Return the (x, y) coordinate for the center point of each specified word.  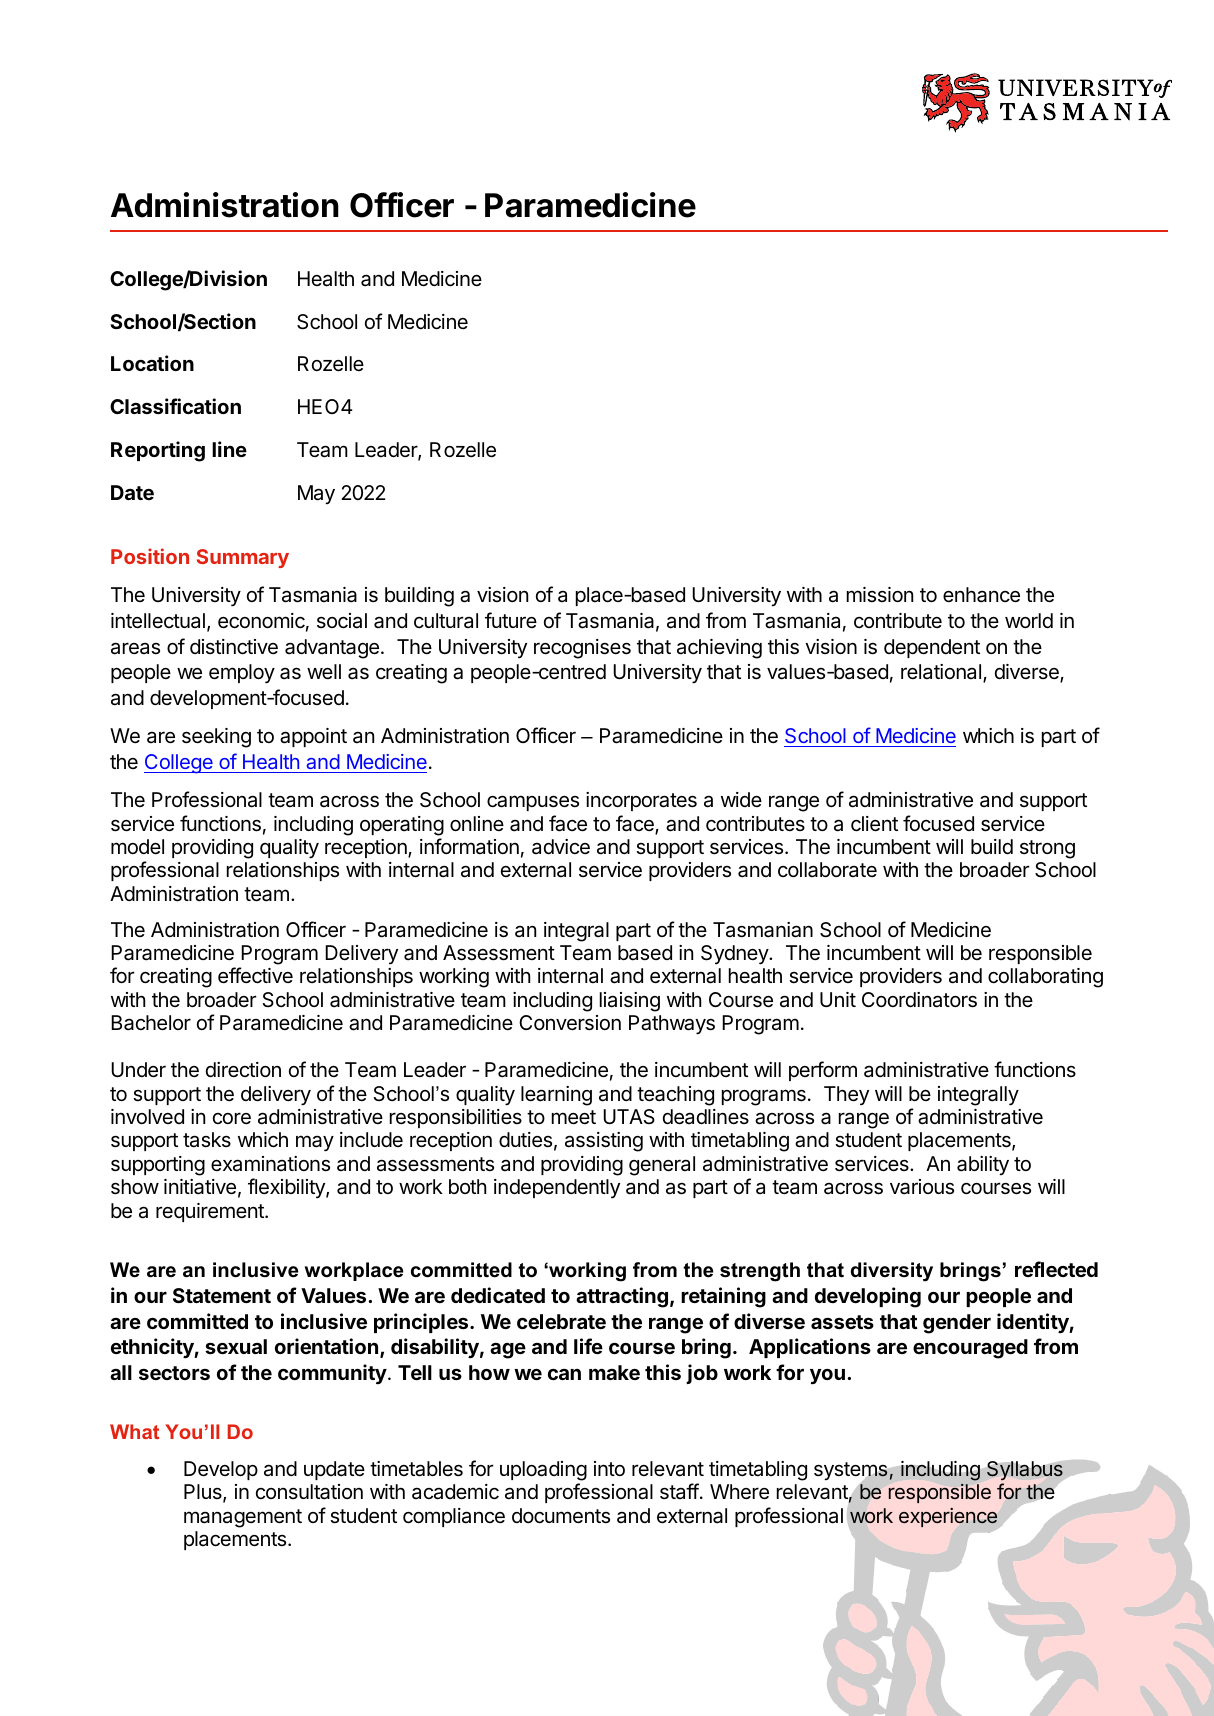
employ (242, 673)
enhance (981, 595)
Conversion (570, 1023)
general (662, 1166)
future (511, 620)
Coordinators (919, 1000)
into (609, 1468)
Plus (204, 1493)
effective (255, 975)
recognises (582, 649)
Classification (175, 406)
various (922, 1187)
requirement (211, 1212)
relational (942, 673)
